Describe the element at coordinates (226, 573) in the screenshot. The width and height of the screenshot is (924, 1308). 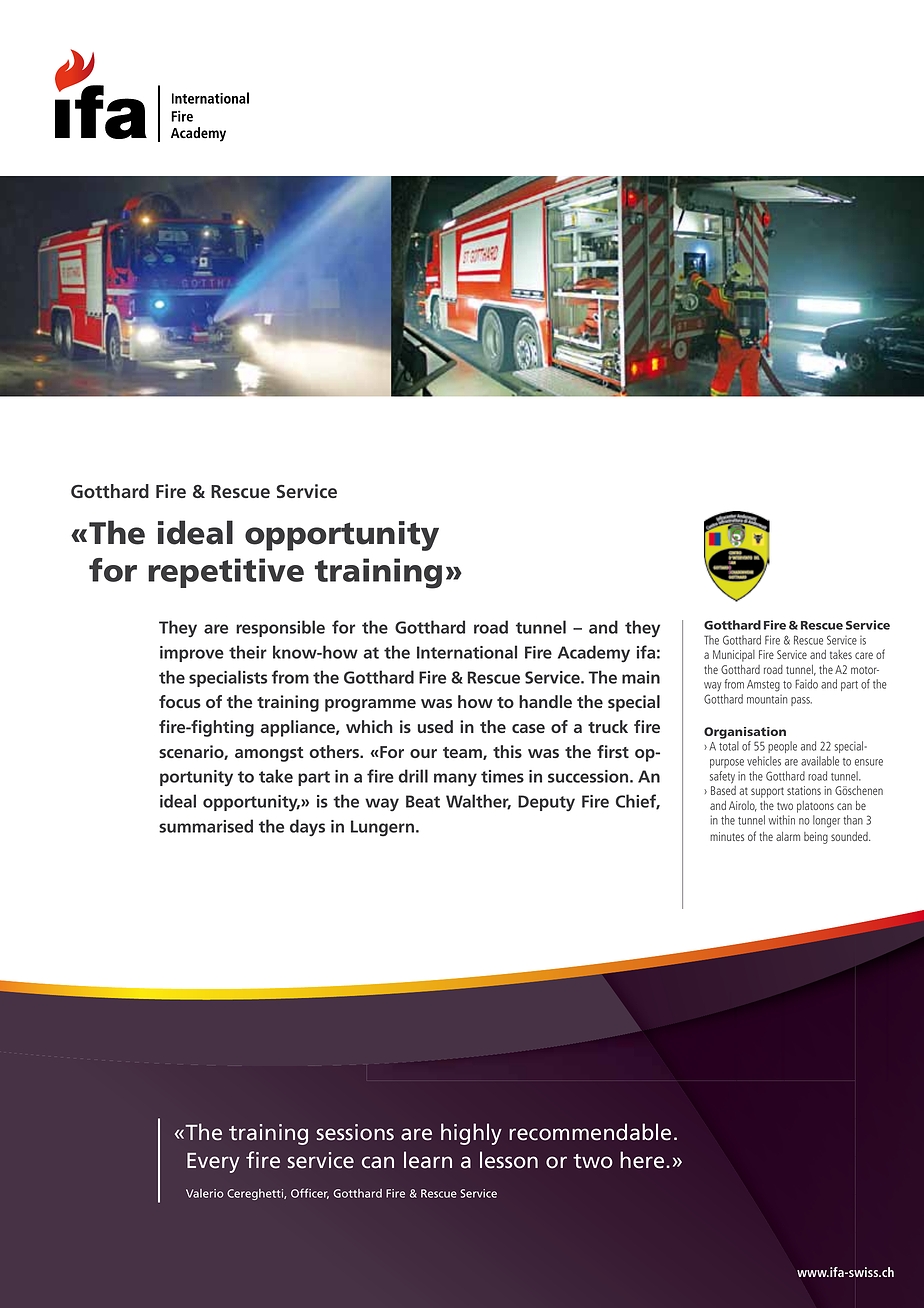
I see `repetitive` at that location.
